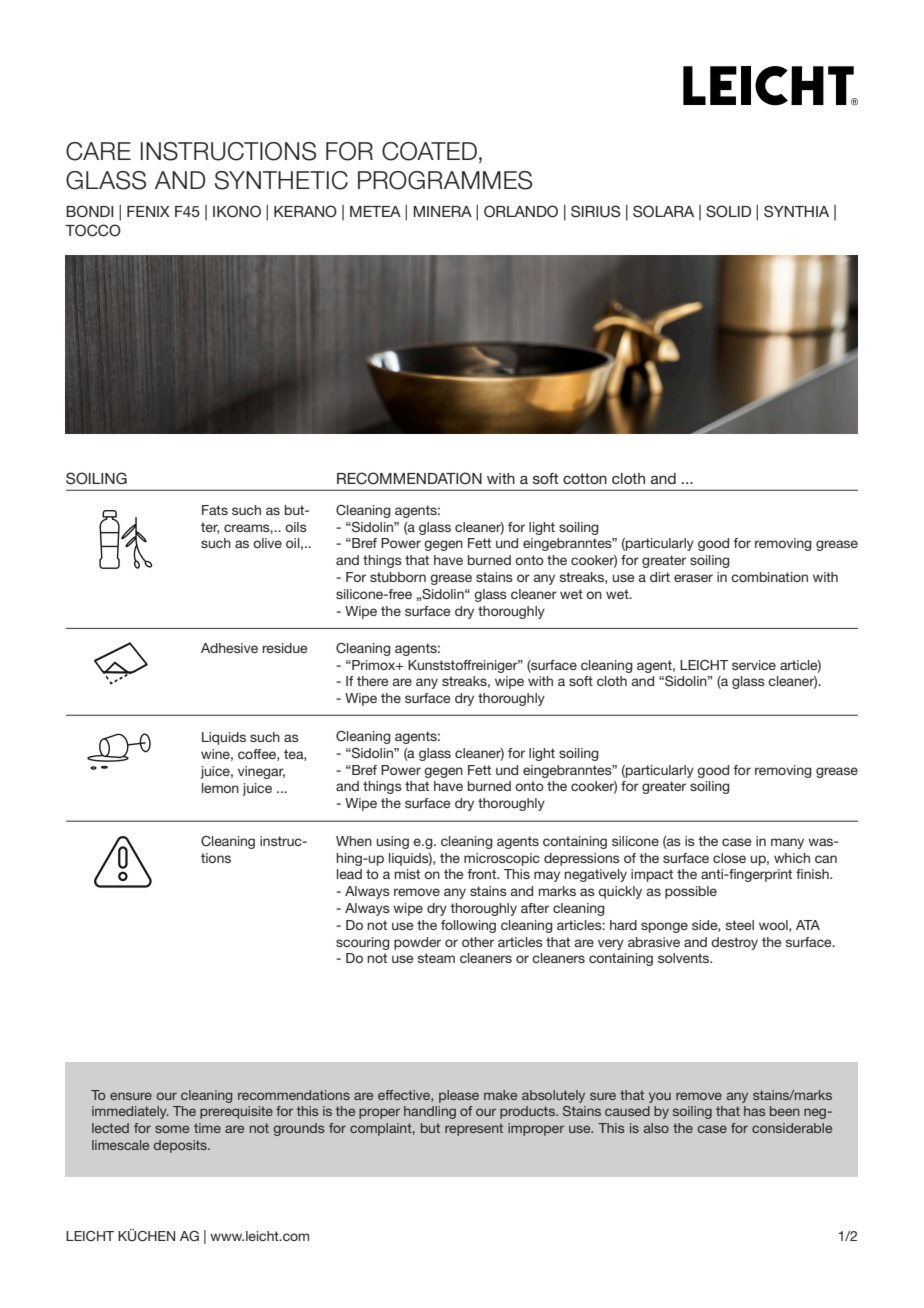 Image resolution: width=924 pixels, height=1308 pixels. What do you see at coordinates (445, 180) in the screenshot?
I see `PROGRAMMES` at bounding box center [445, 180].
